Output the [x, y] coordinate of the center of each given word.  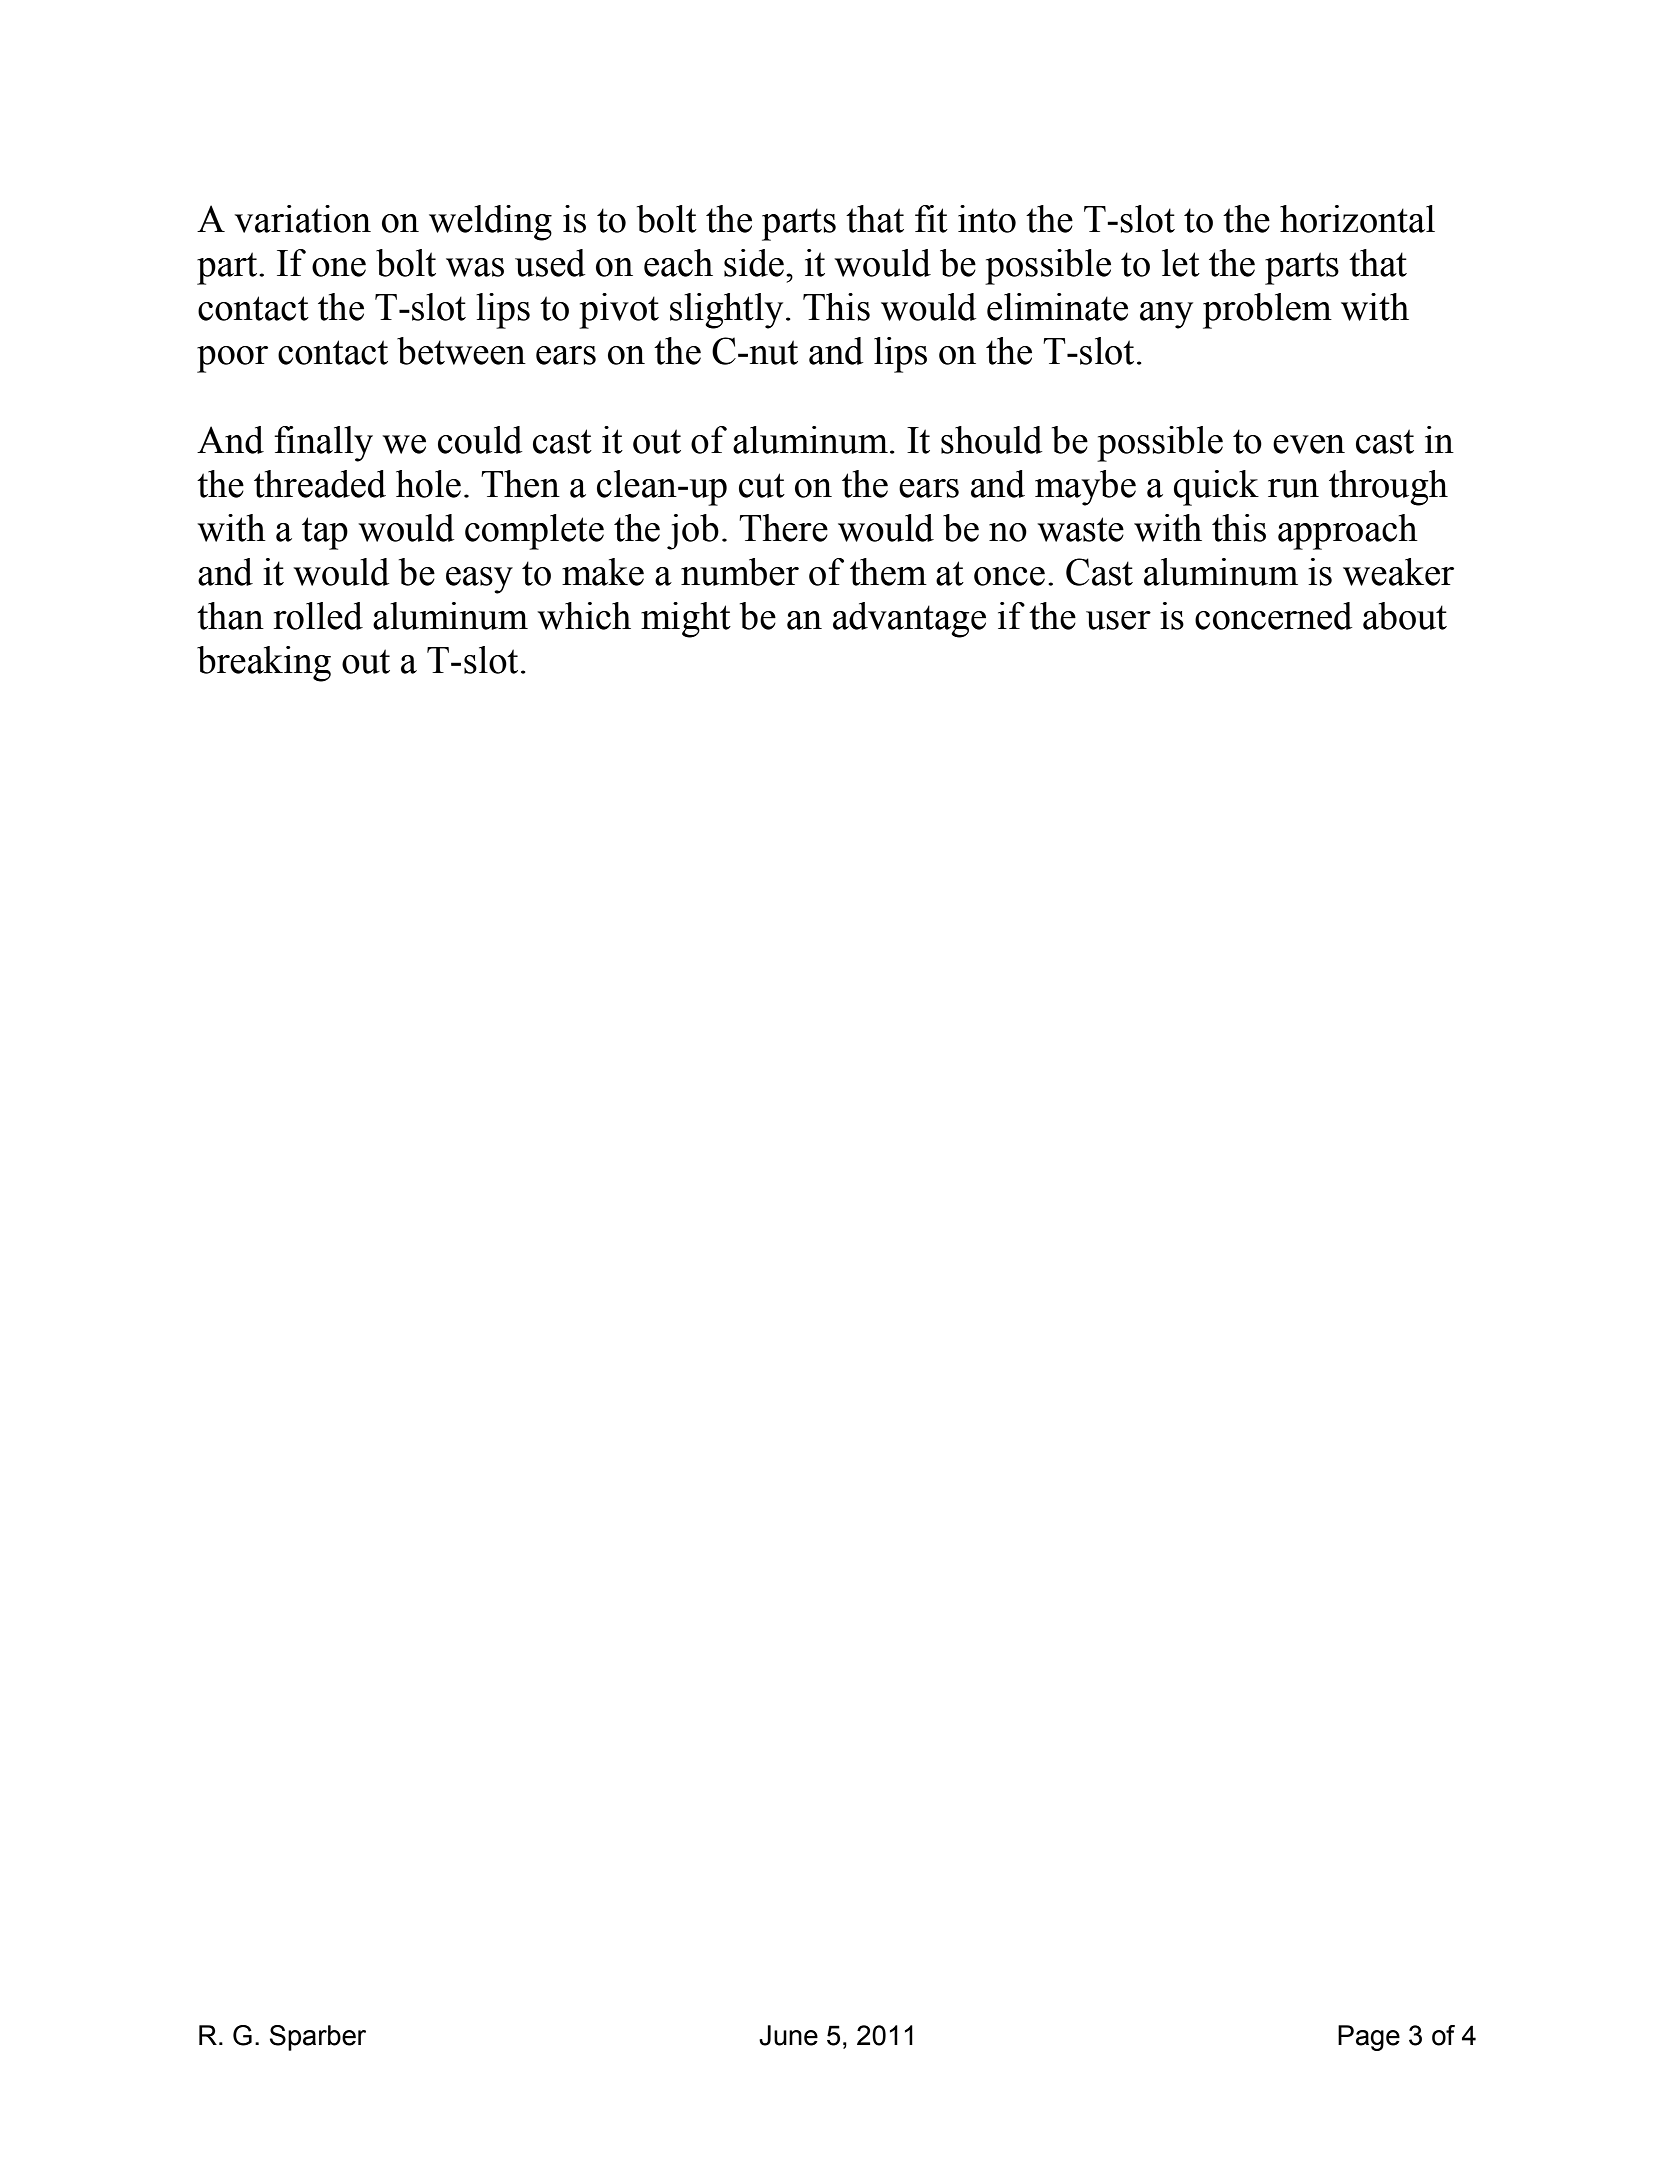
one [339, 267]
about [1405, 616]
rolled [318, 616]
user [1118, 620]
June [788, 2035]
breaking [264, 664]
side [754, 263]
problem [1267, 311]
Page [1369, 2038]
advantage [909, 620]
